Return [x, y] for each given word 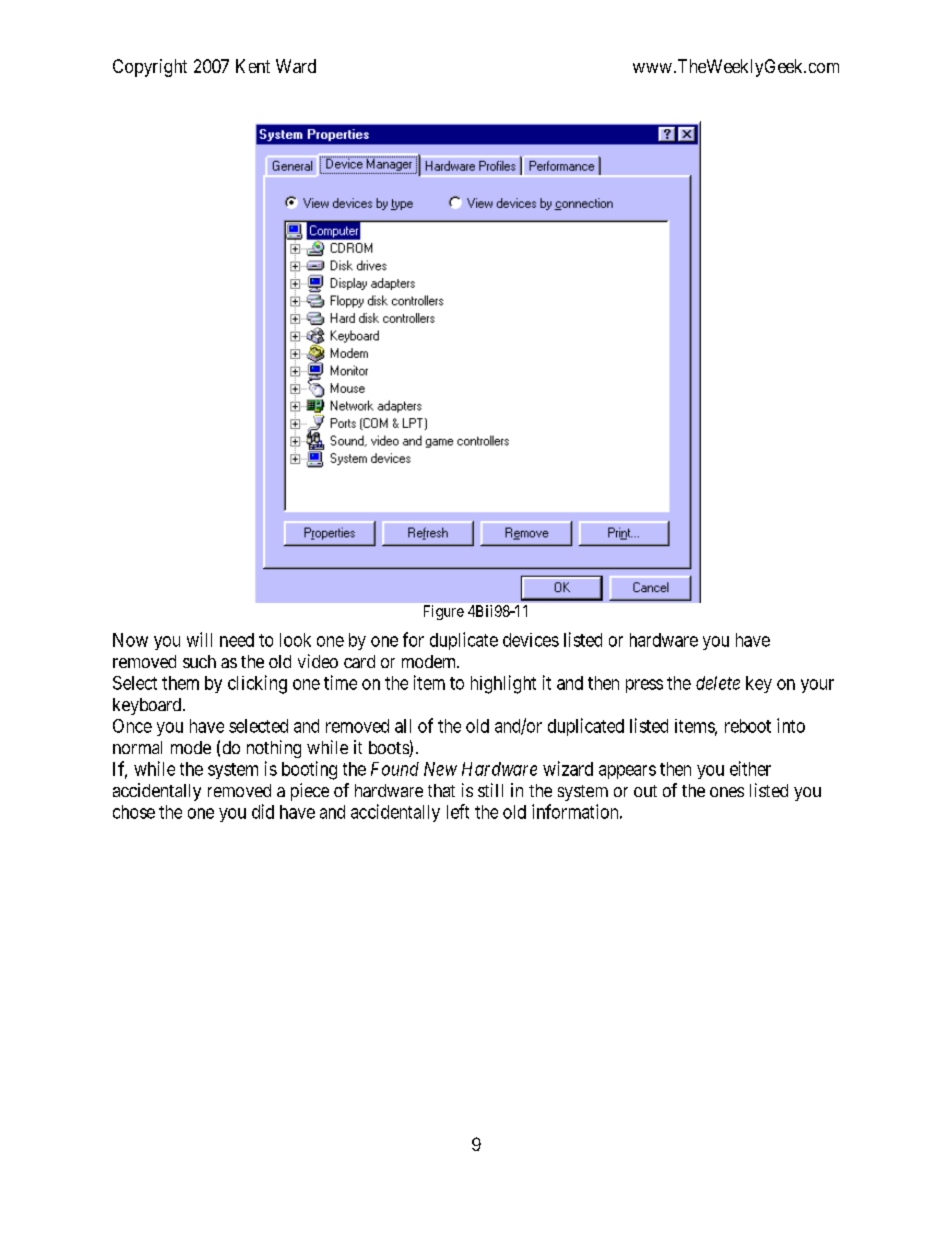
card [359, 661]
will [199, 639]
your [817, 686]
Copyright [150, 68]
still [490, 790]
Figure [444, 612]
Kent [253, 66]
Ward [296, 66]
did [263, 811]
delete [718, 683]
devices [531, 640]
